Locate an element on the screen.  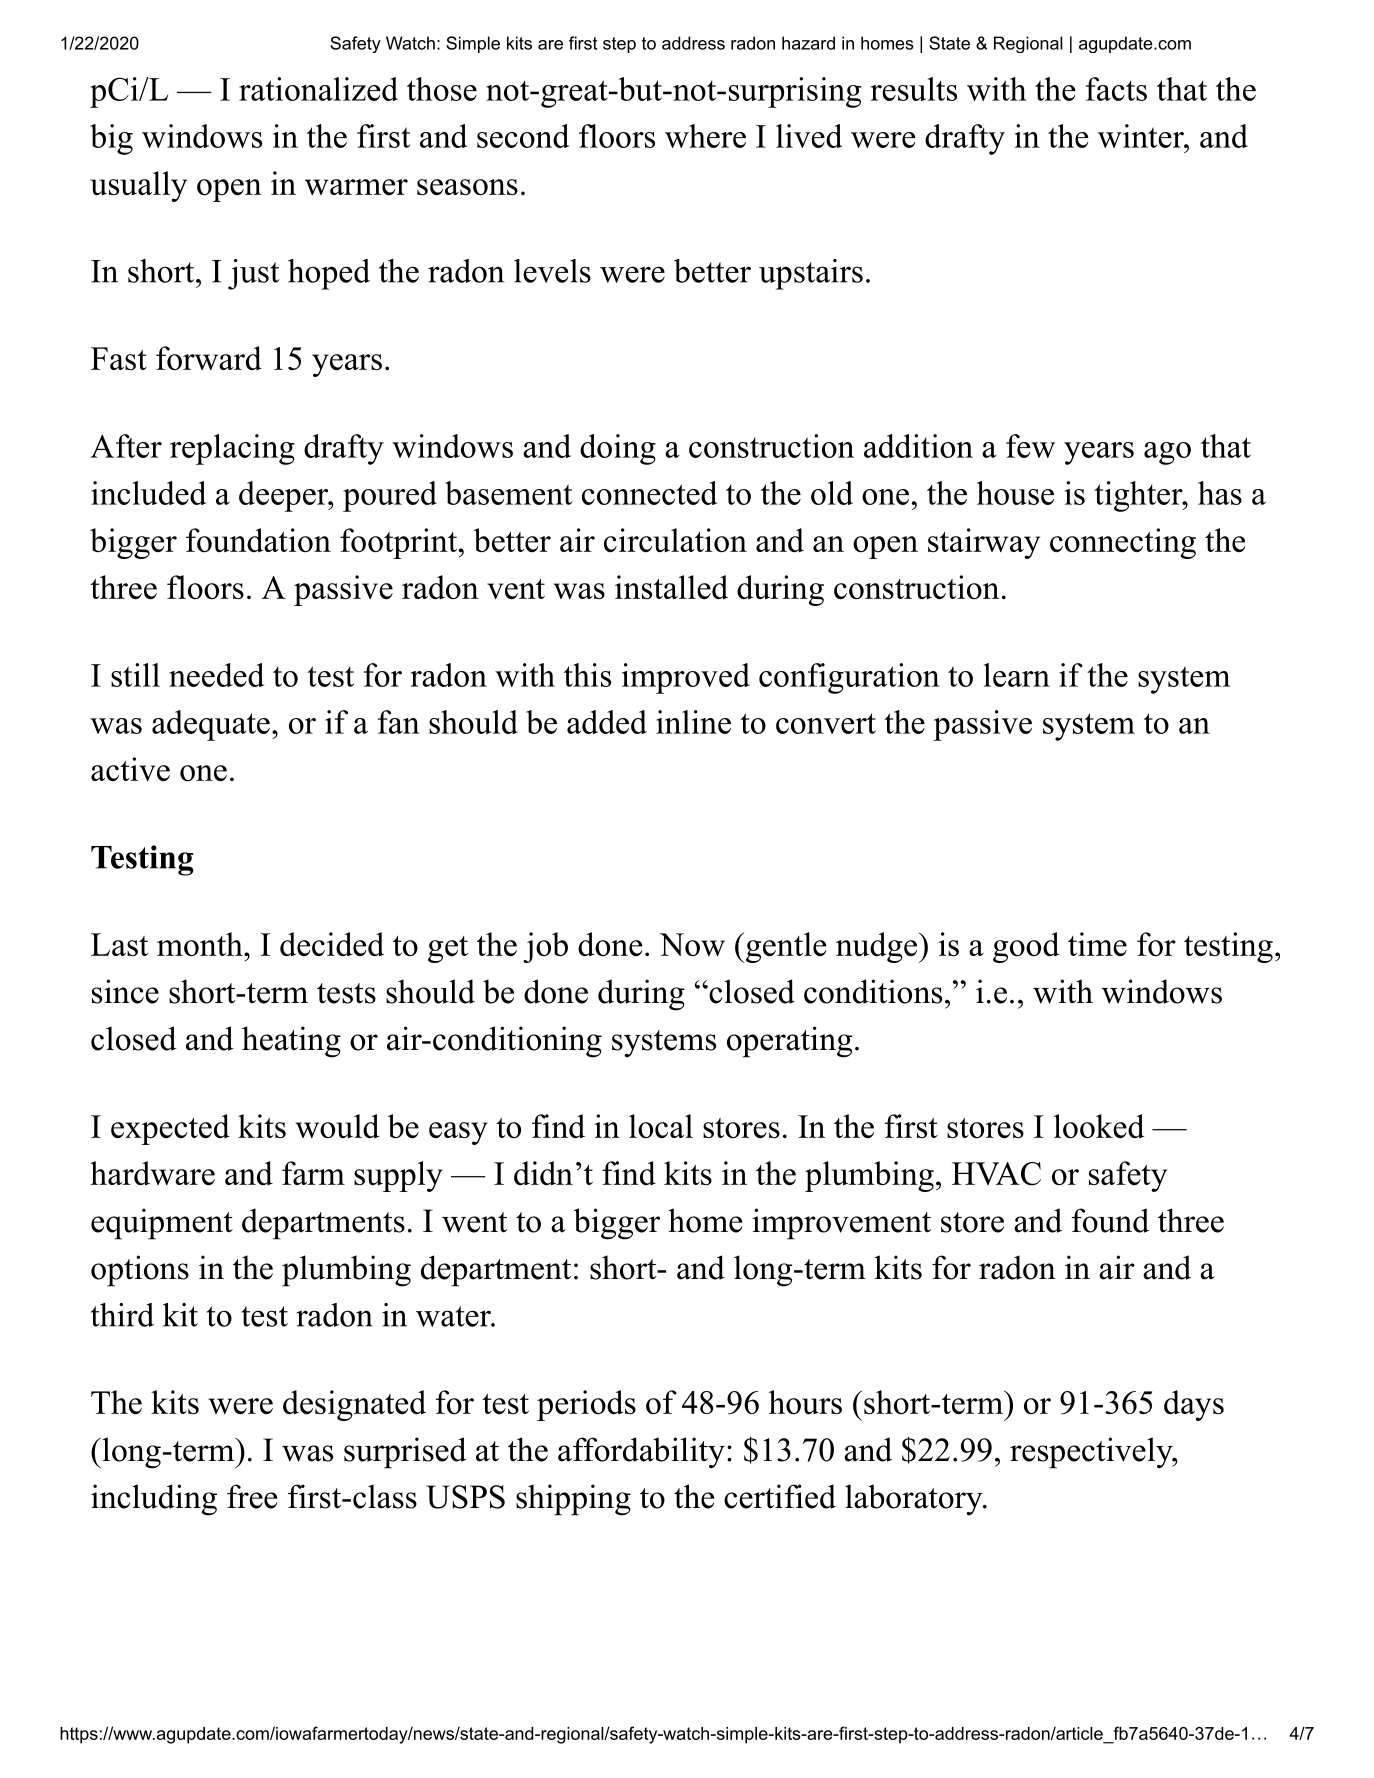
rationalized is located at coordinates (318, 89).
